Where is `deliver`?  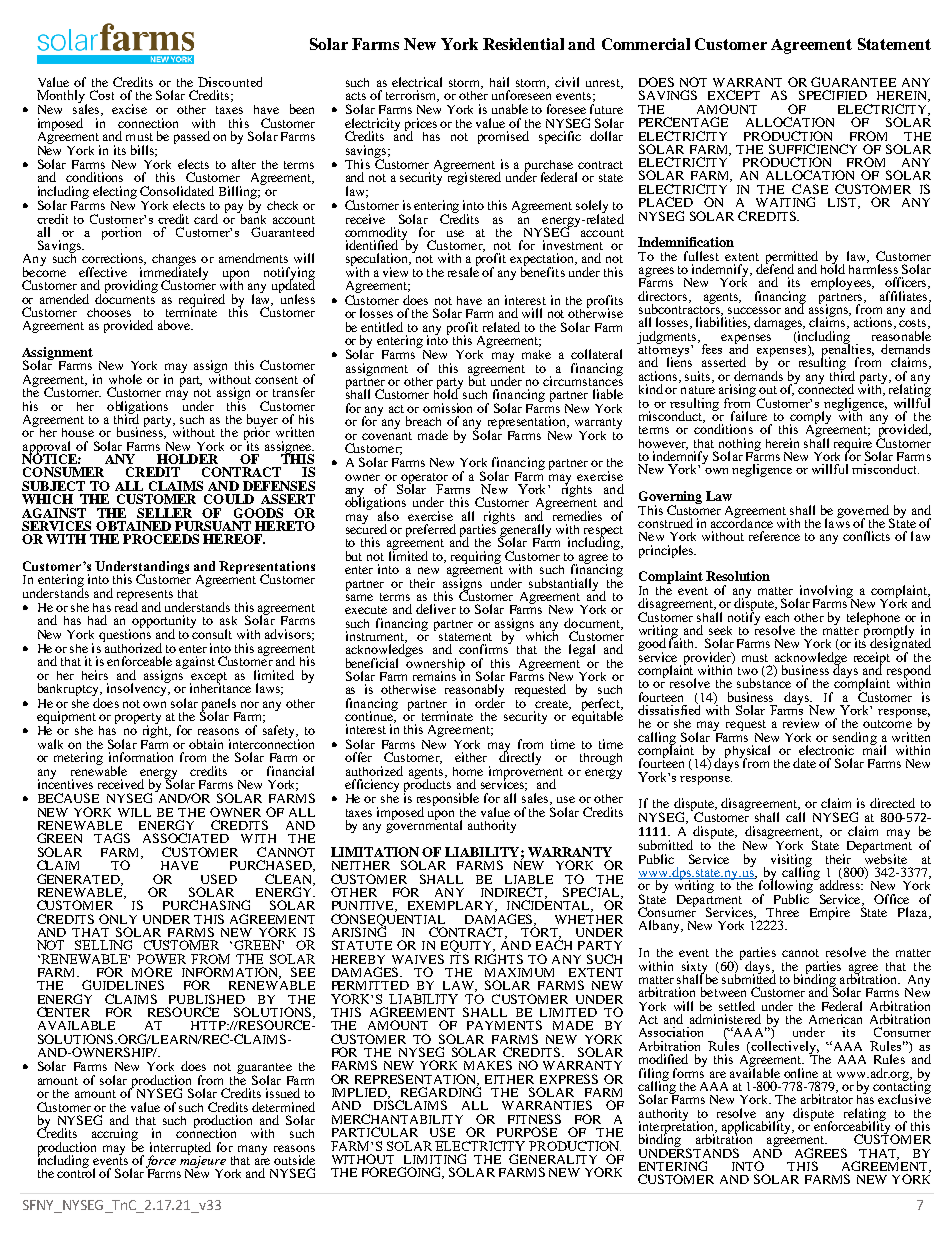
deliver is located at coordinates (436, 609).
